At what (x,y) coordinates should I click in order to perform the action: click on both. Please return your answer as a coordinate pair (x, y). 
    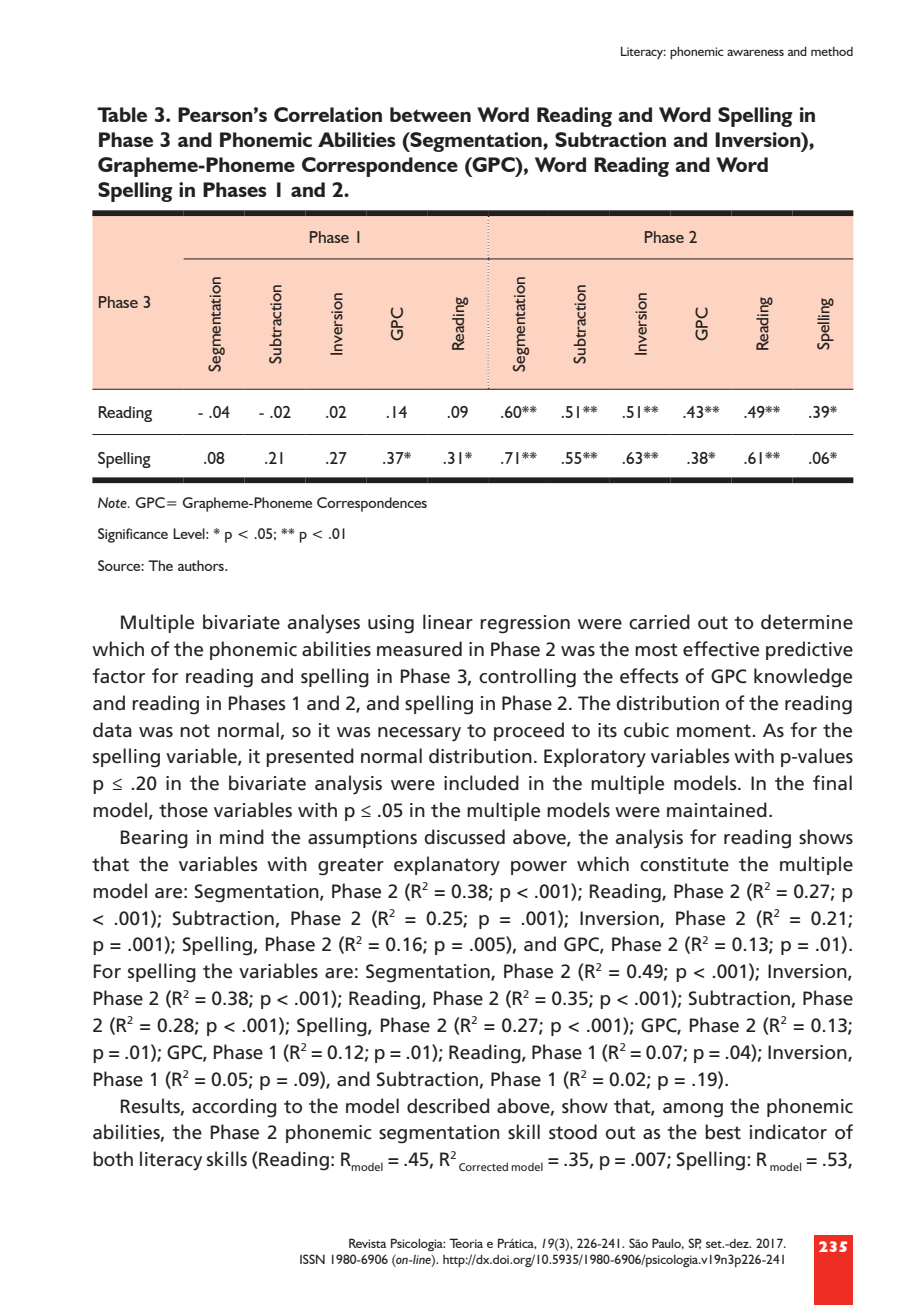
    Looking at the image, I should click on (113, 1159).
